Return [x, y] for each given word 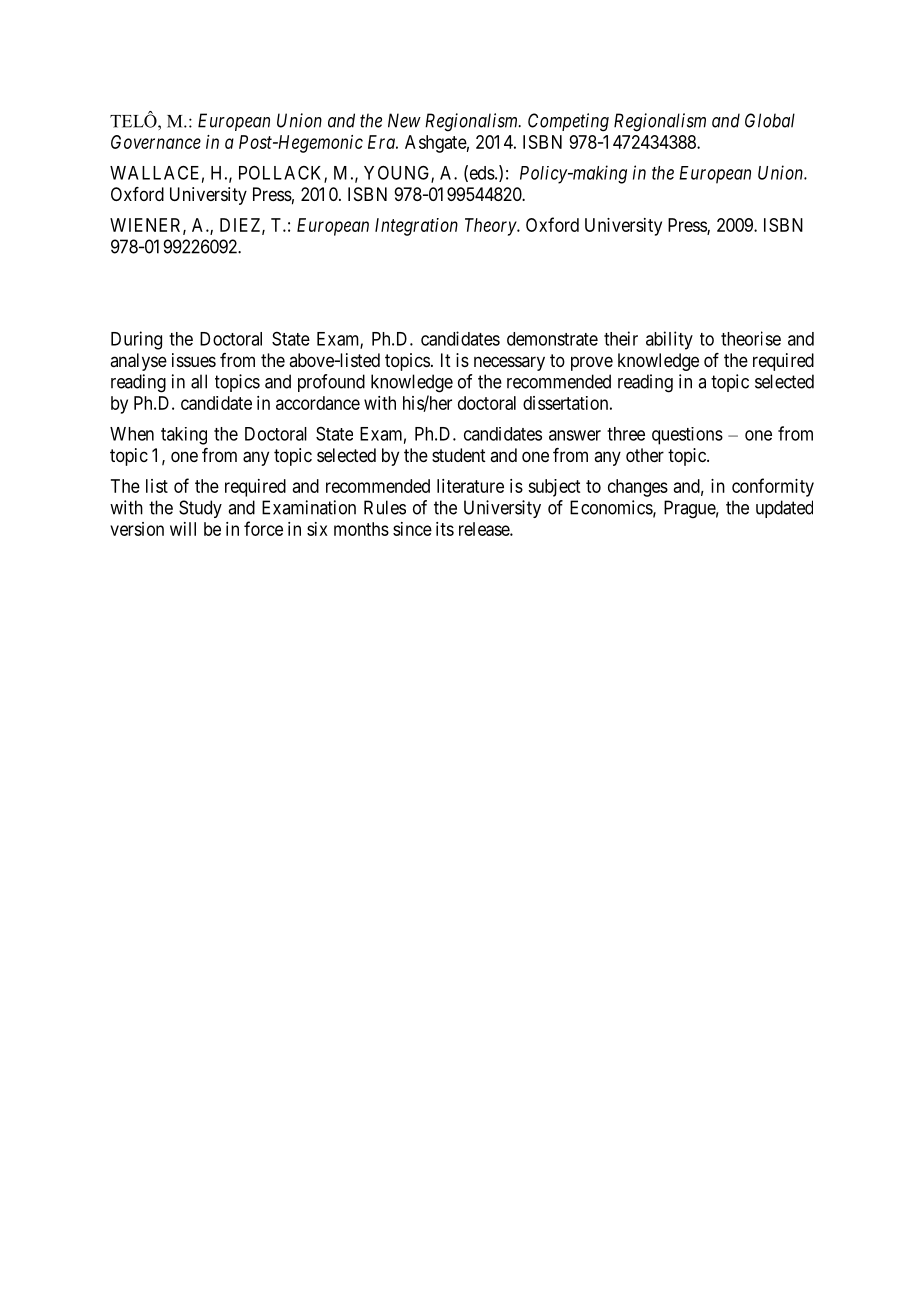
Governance [156, 142]
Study [200, 509]
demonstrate [552, 339]
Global [770, 120]
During [136, 340]
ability [669, 340]
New [404, 120]
